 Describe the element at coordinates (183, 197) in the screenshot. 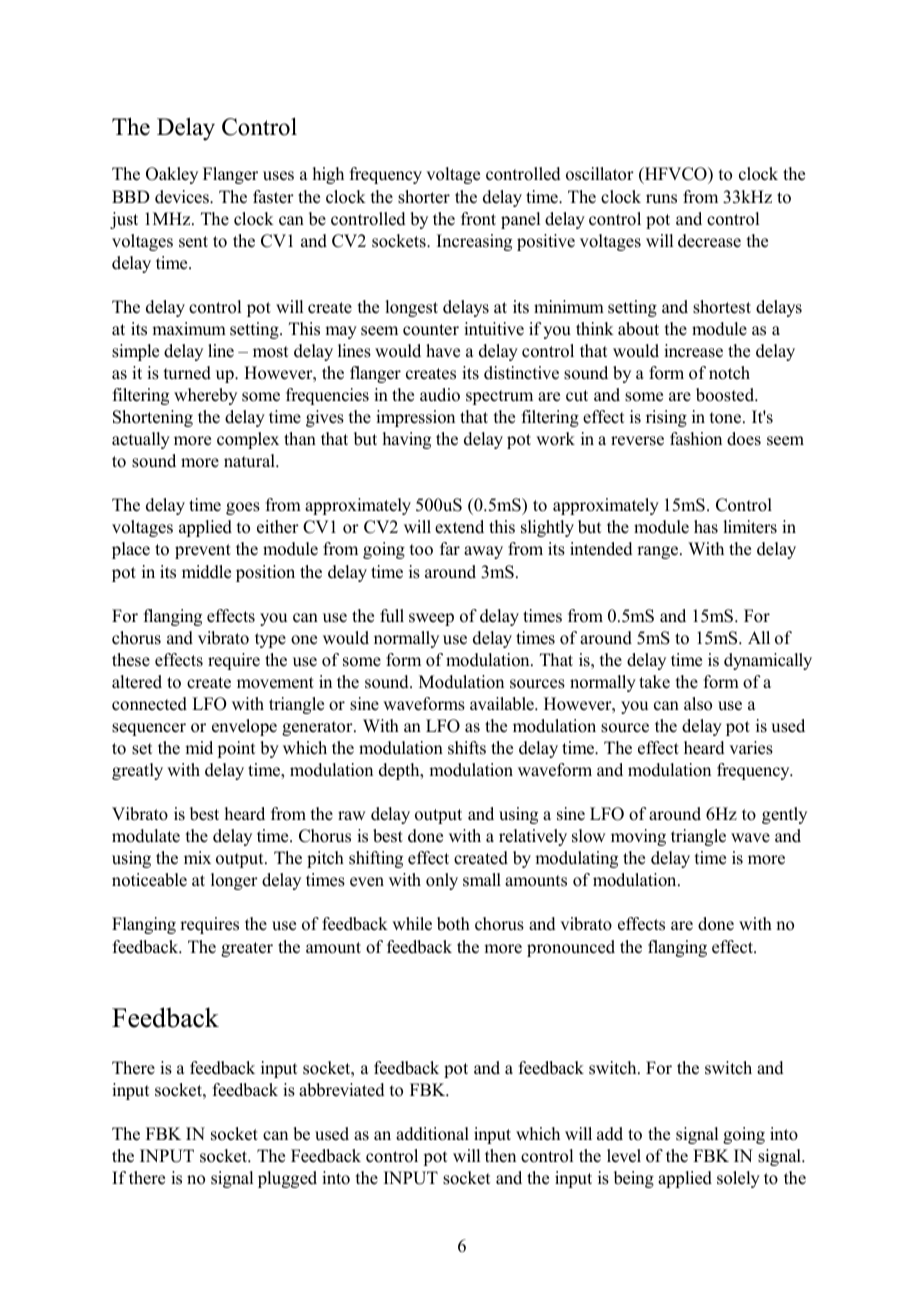

I see `devices` at that location.
